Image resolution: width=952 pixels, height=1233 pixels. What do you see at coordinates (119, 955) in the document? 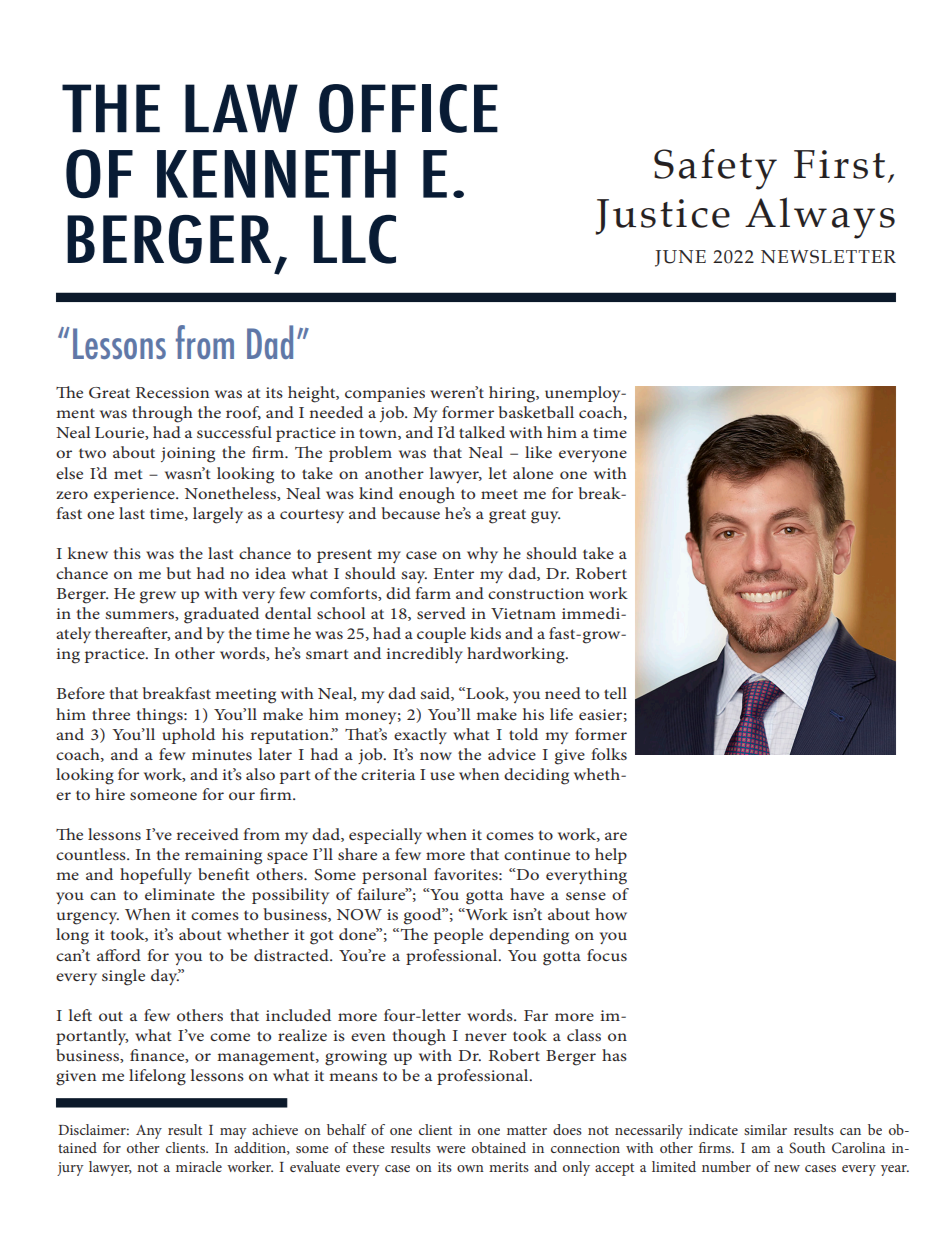
I see `afford` at bounding box center [119, 955].
